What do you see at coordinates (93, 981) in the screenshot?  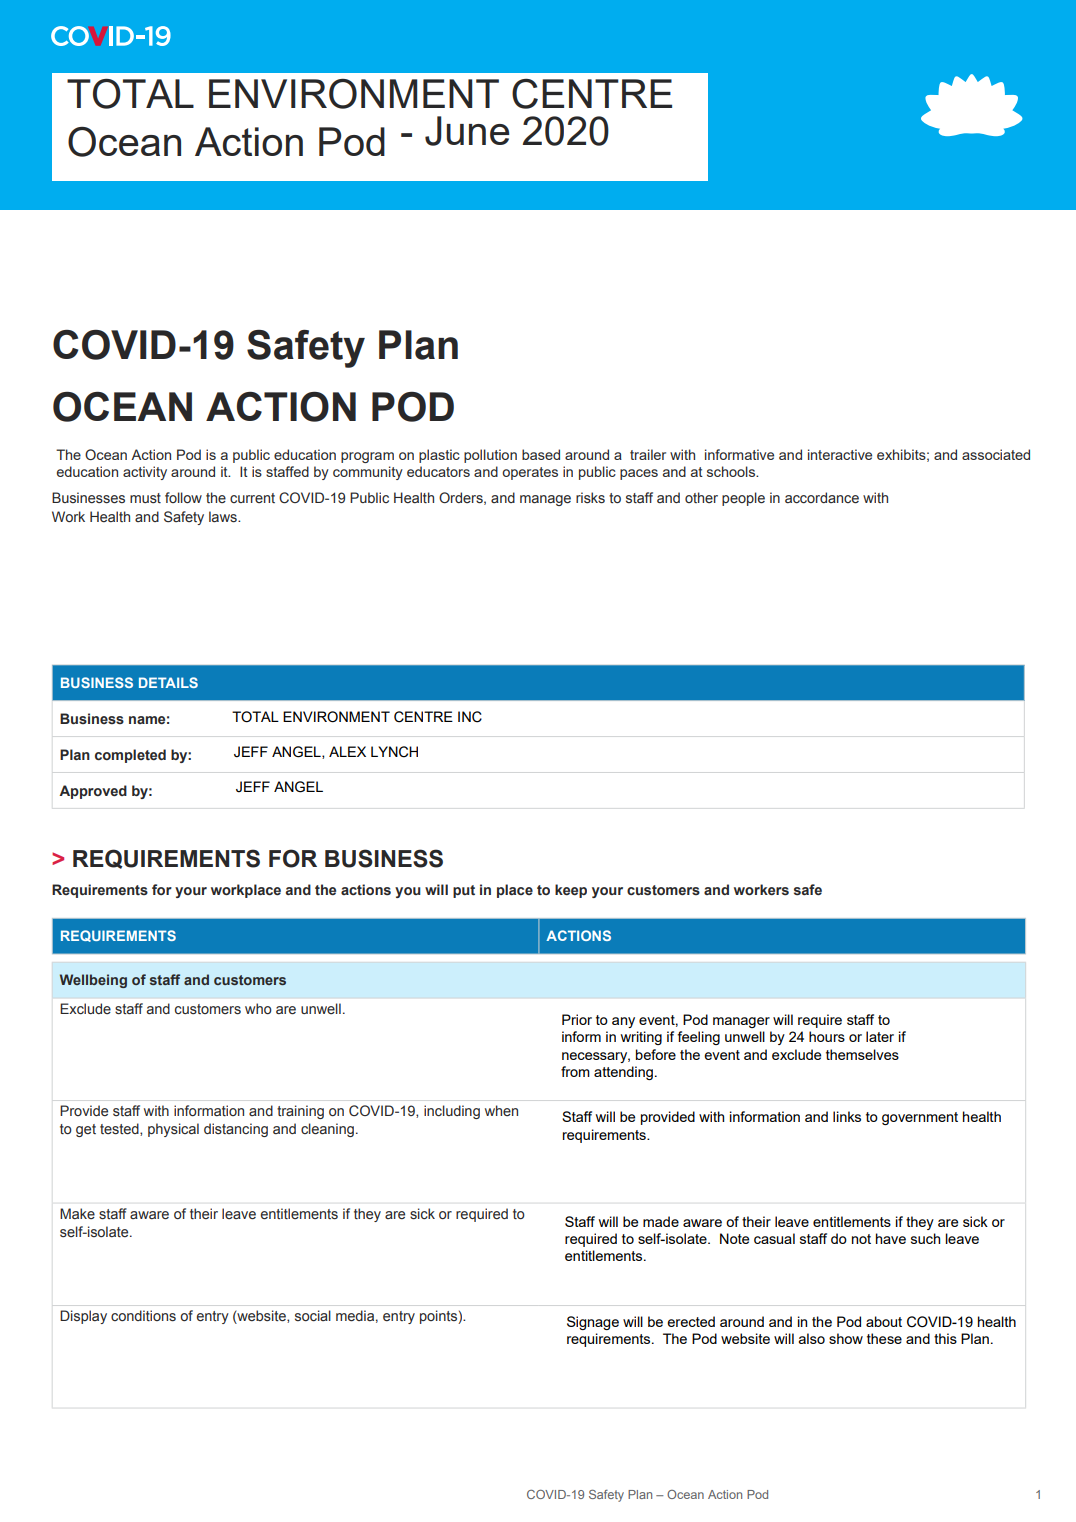 I see `Wellbeing` at bounding box center [93, 981].
